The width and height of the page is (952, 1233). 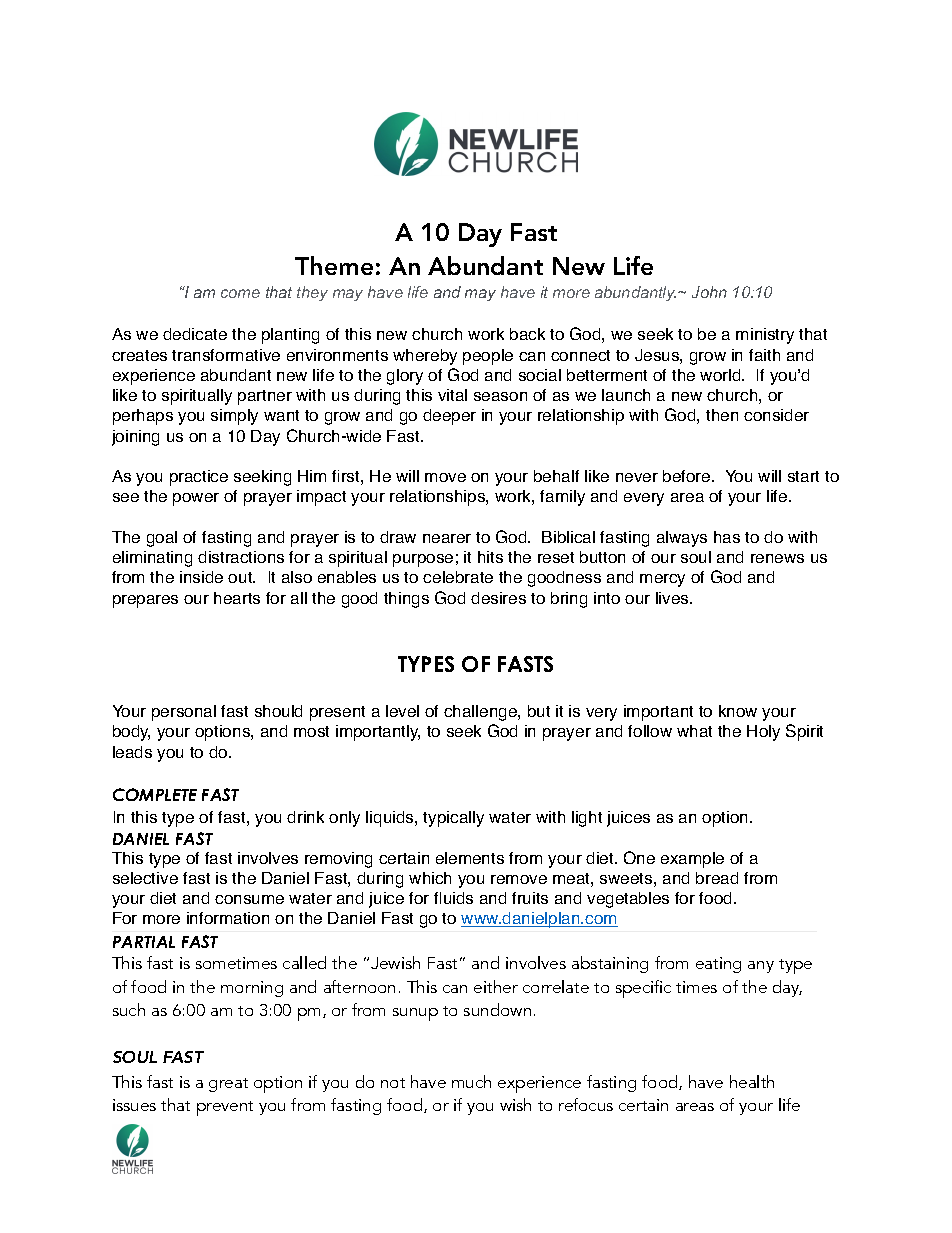 I want to click on great, so click(x=228, y=1085).
